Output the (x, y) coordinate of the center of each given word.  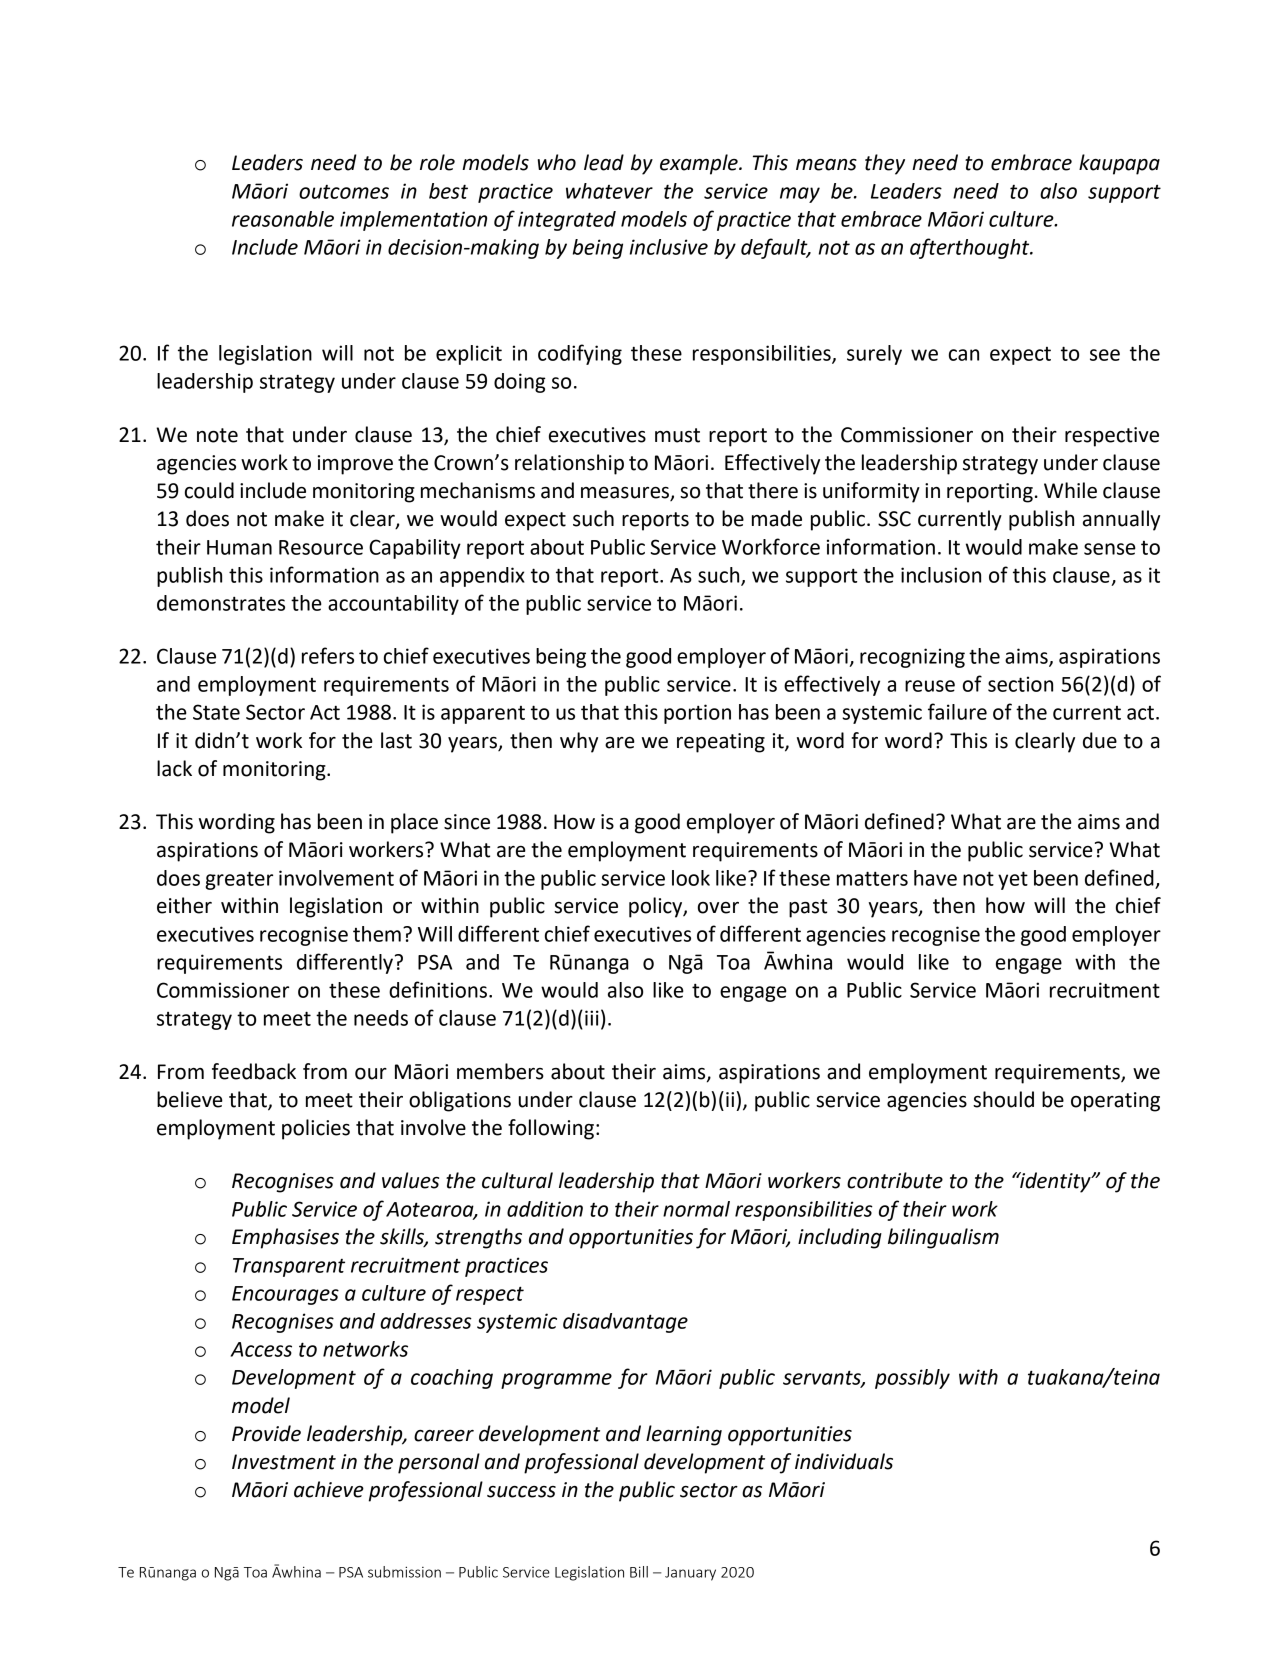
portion (697, 714)
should (1003, 1099)
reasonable (283, 219)
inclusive (669, 247)
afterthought (971, 248)
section (1020, 684)
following (551, 1129)
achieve (329, 1489)
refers (328, 655)
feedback (254, 1071)
